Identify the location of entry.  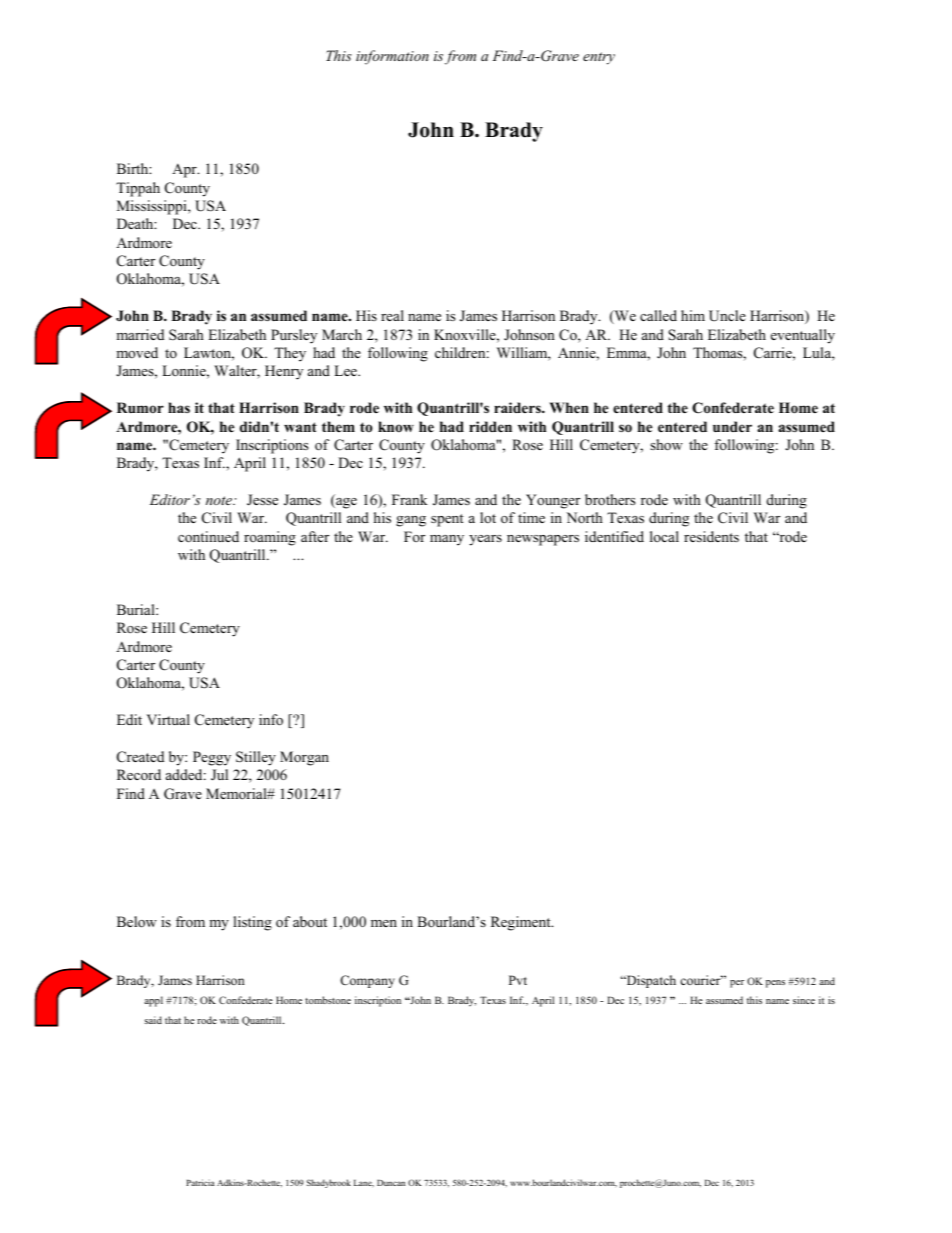
(599, 58).
